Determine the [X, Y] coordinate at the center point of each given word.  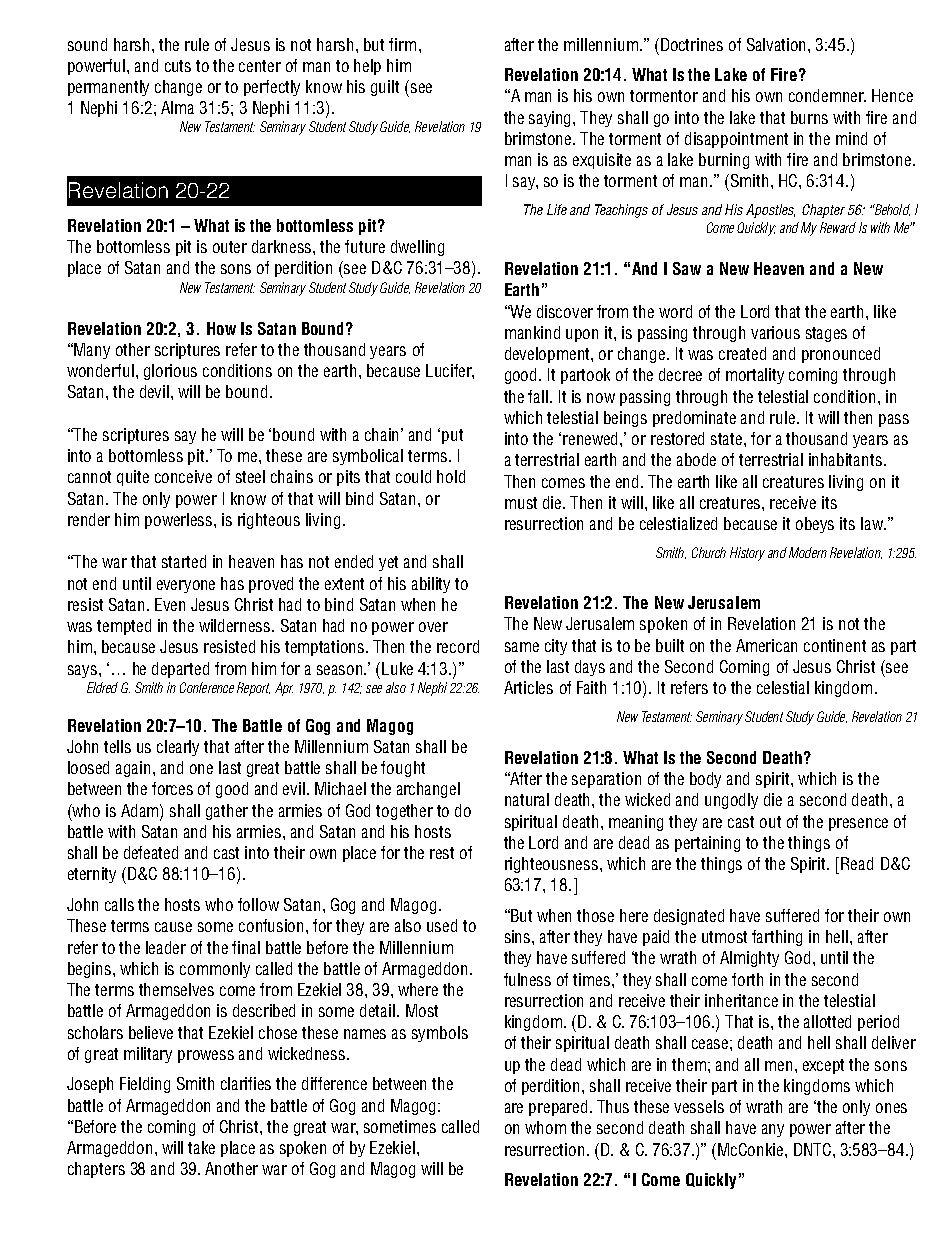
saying [551, 119]
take [201, 1147]
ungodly [731, 801]
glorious [170, 372]
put [452, 436]
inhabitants [845, 459]
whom [545, 1127]
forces [172, 788]
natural [527, 799]
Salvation [778, 44]
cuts [178, 66]
